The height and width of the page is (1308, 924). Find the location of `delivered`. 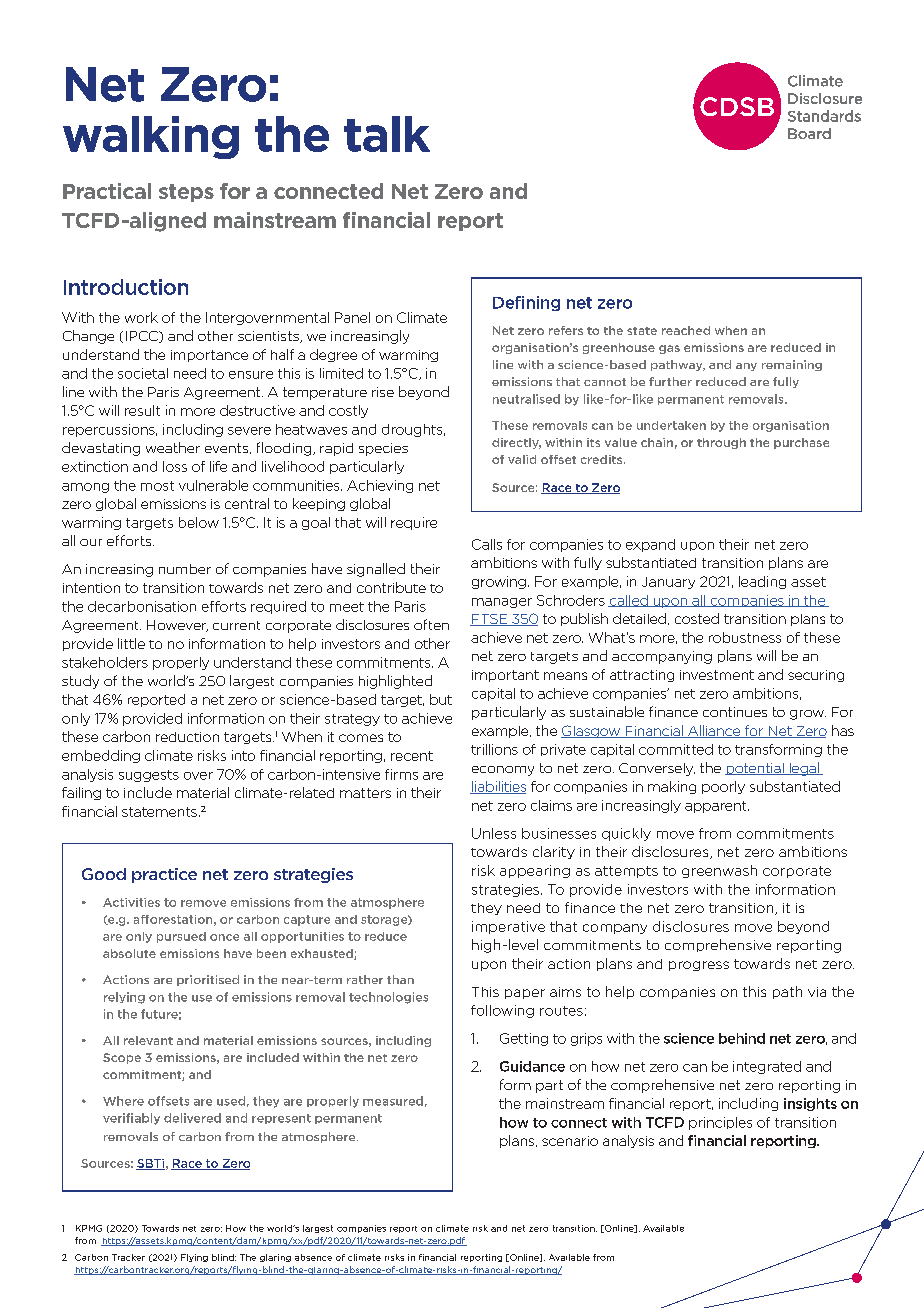

delivered is located at coordinates (192, 1118).
